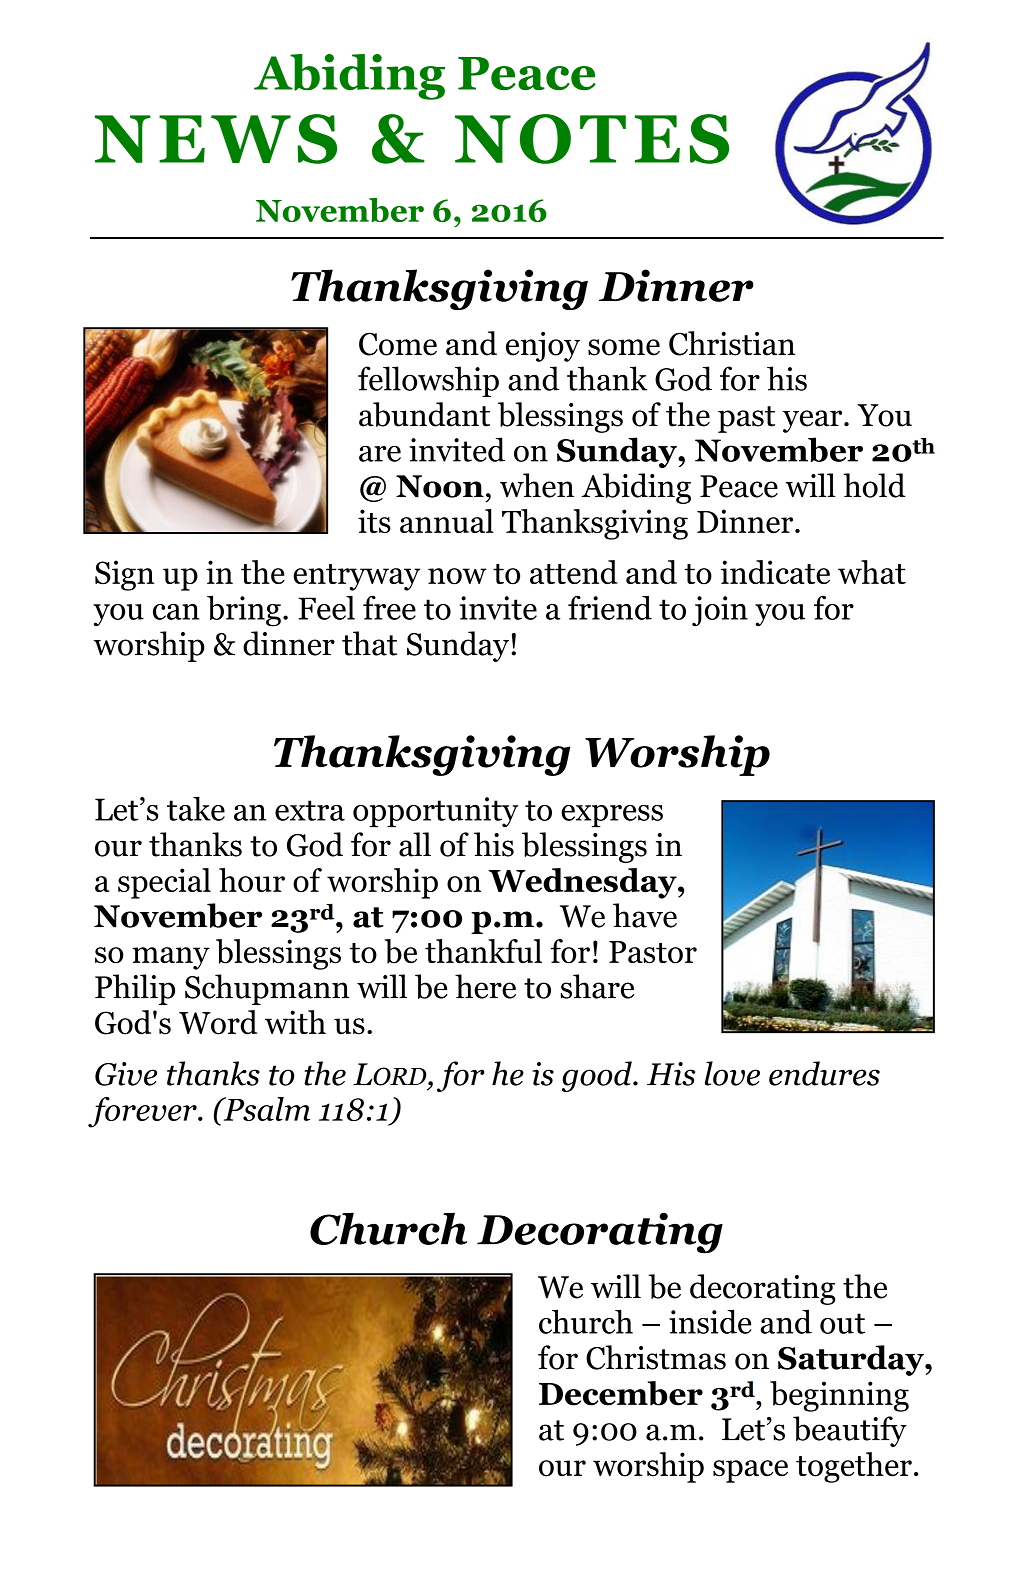  I want to click on bring, so click(244, 611).
